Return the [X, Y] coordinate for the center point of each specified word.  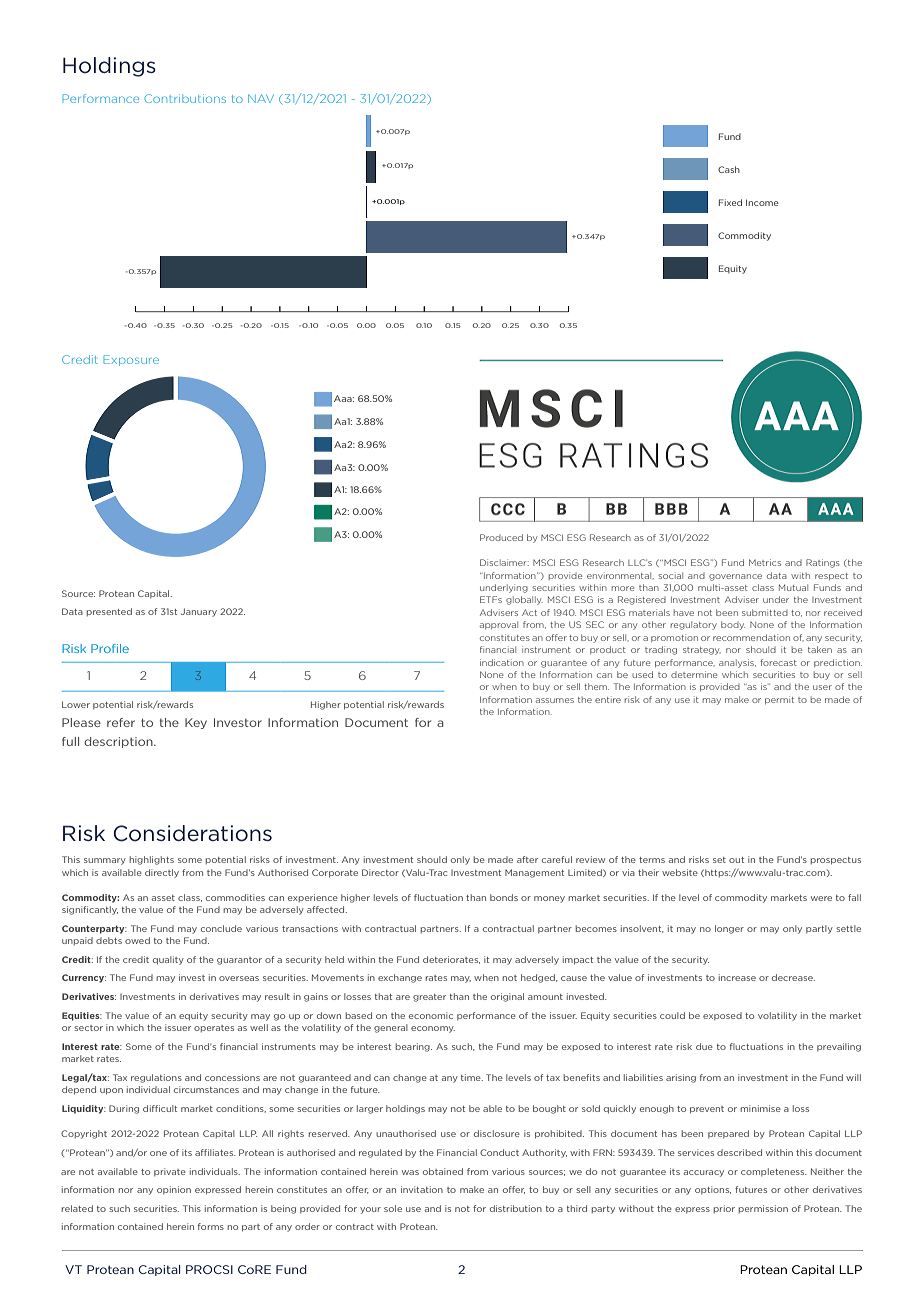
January [199, 612]
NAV [261, 98]
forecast [778, 662]
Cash [729, 169]
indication [502, 662]
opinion [174, 1190]
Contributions [185, 98]
